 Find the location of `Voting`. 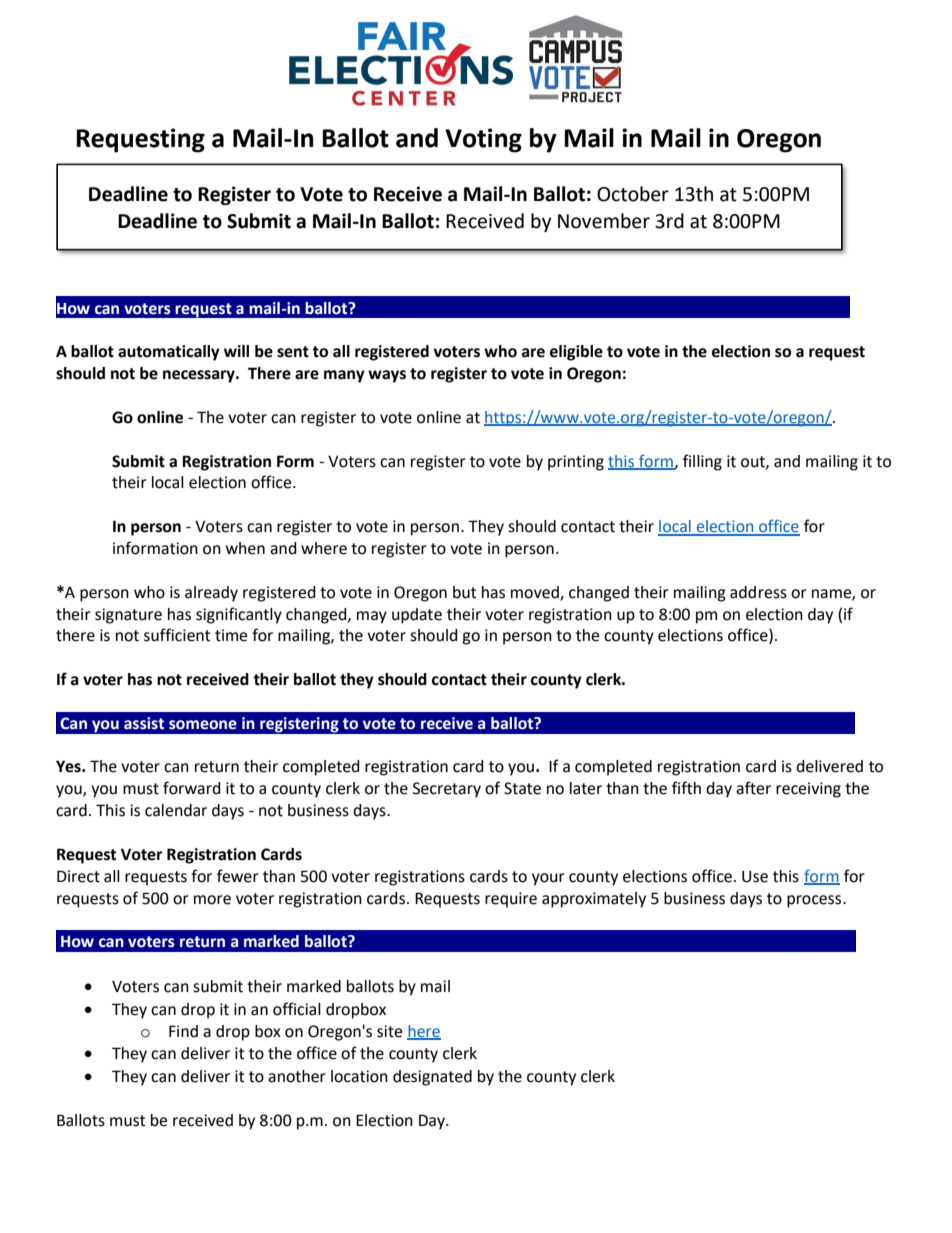

Voting is located at coordinates (483, 140).
